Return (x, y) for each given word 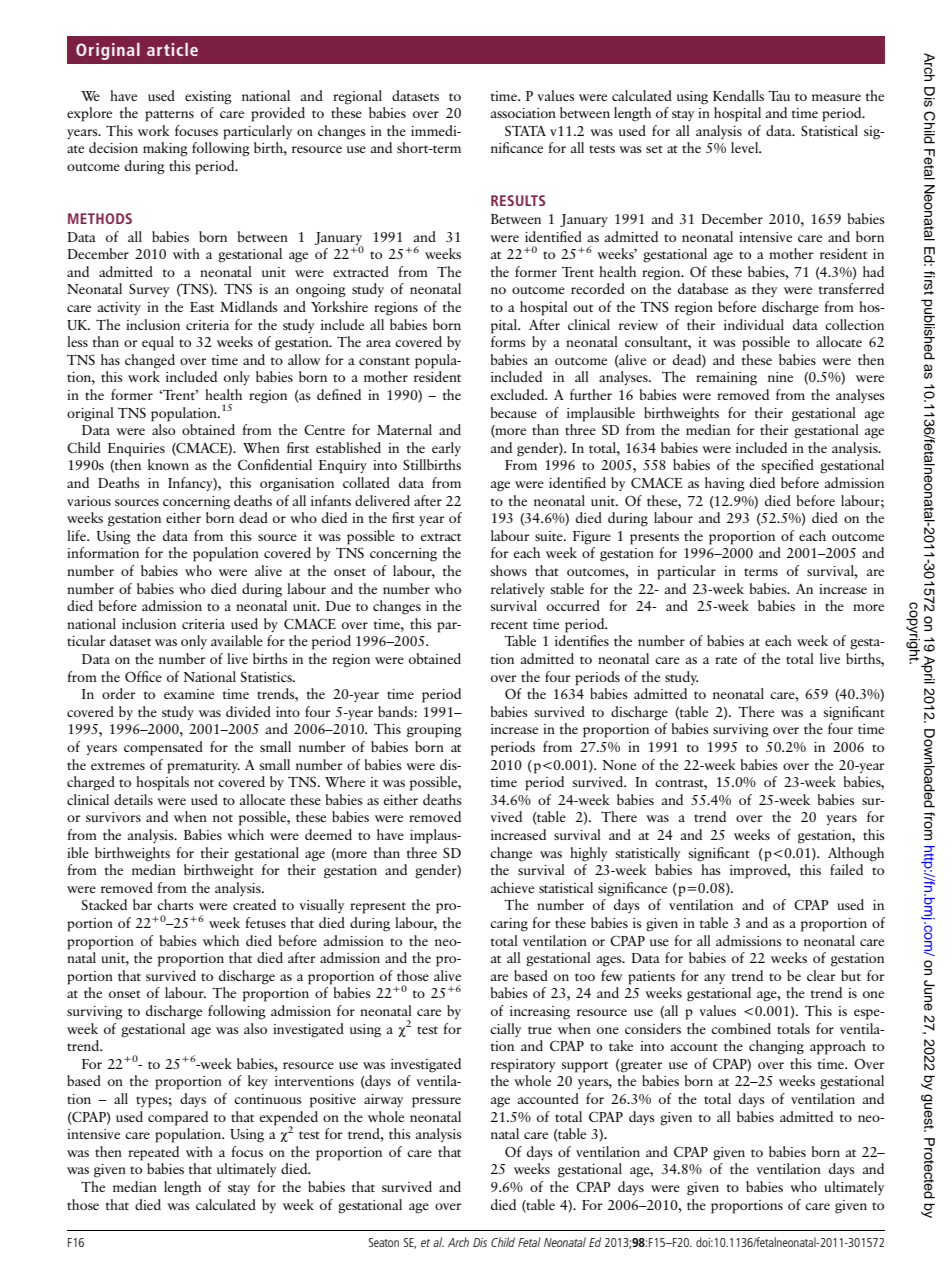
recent (509, 625)
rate (726, 660)
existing (208, 98)
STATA (525, 130)
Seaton (384, 1242)
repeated (153, 1153)
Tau (779, 95)
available (237, 640)
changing (776, 1047)
